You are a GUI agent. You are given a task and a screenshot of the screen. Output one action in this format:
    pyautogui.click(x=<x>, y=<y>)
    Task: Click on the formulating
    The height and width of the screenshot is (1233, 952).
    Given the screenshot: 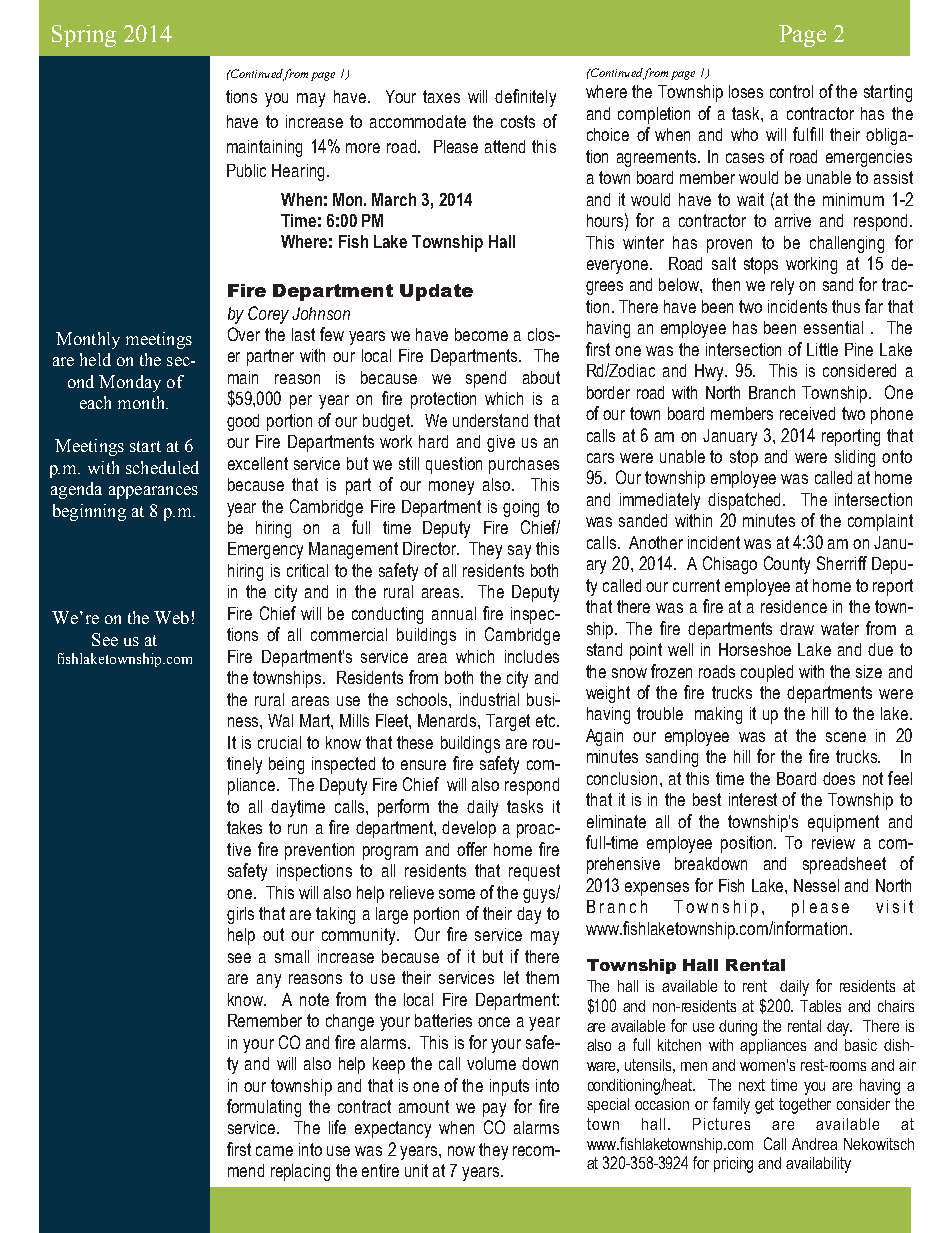 What is the action you would take?
    pyautogui.click(x=264, y=1108)
